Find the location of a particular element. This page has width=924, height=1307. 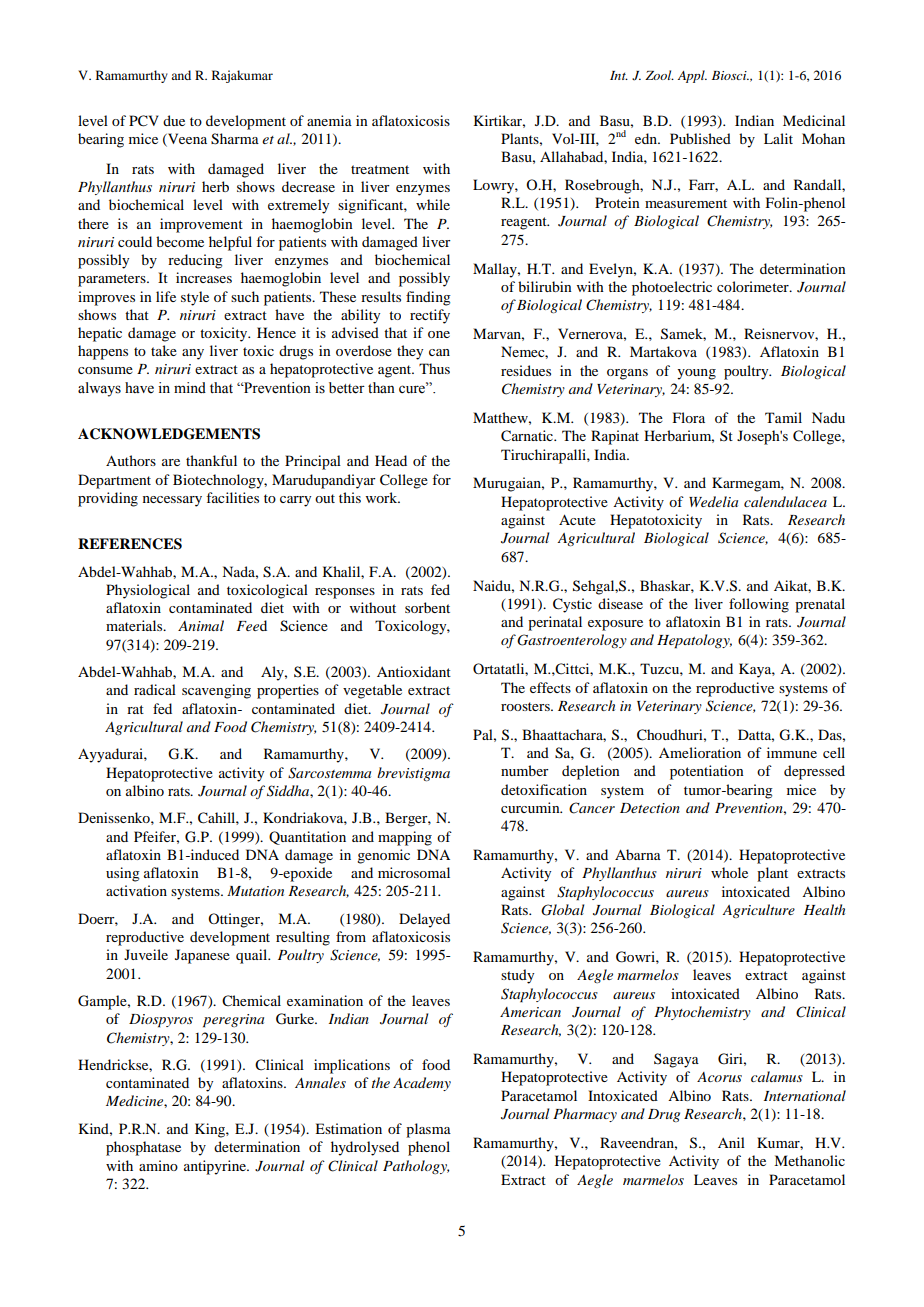

PCV is located at coordinates (144, 121).
